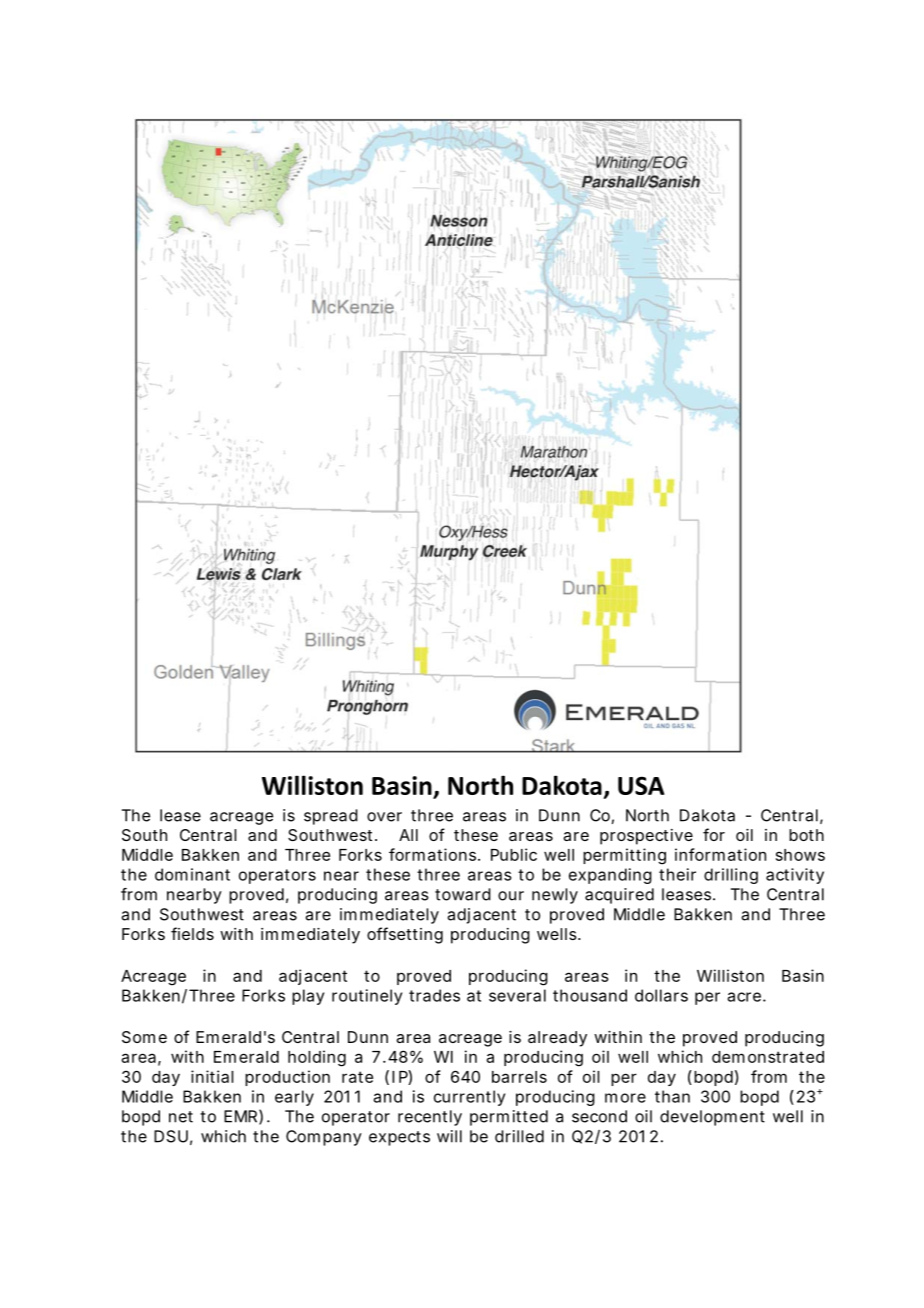 The height and width of the screenshot is (1308, 924). What do you see at coordinates (408, 835) in the screenshot?
I see `All` at bounding box center [408, 835].
